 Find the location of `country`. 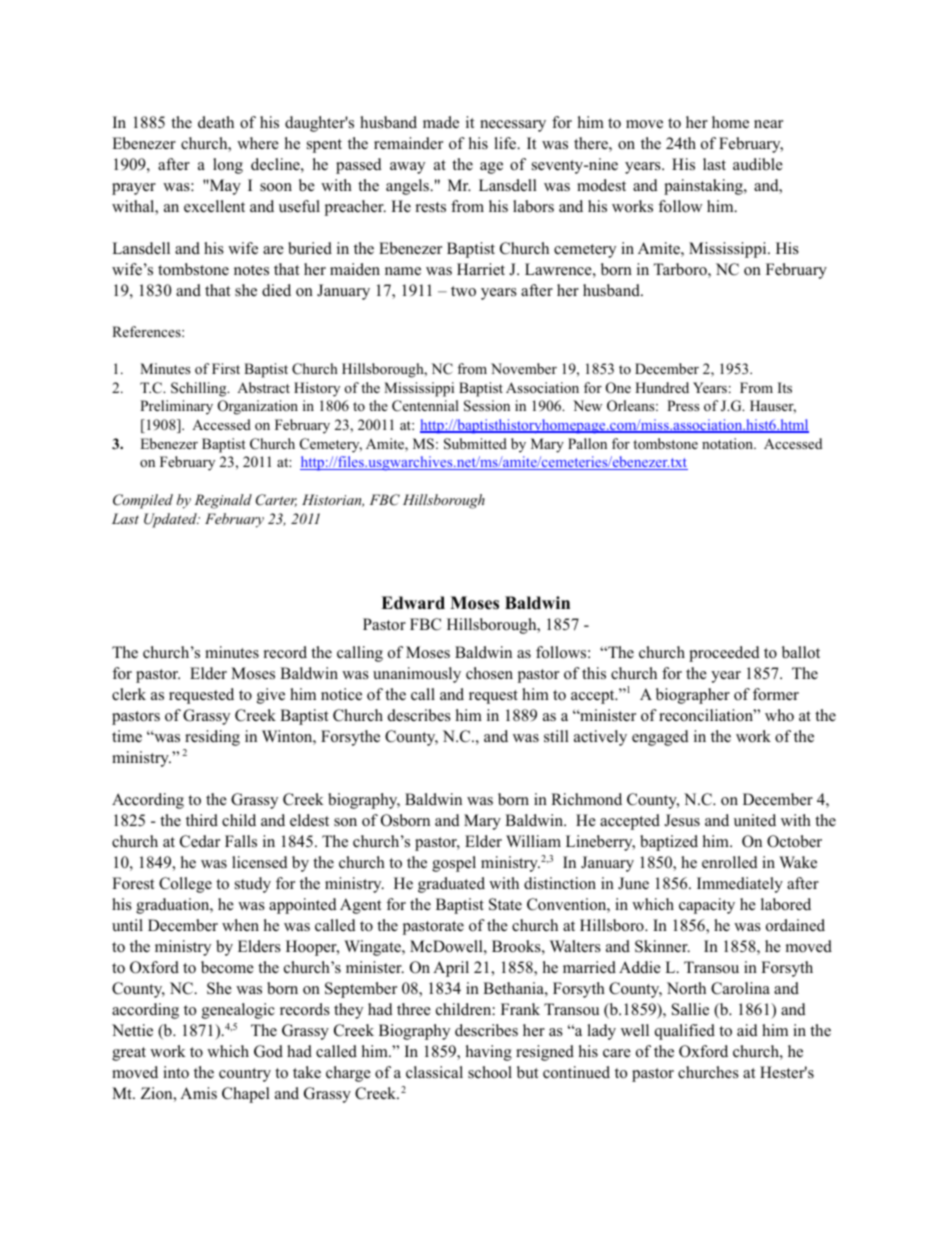

country is located at coordinates (245, 1075).
